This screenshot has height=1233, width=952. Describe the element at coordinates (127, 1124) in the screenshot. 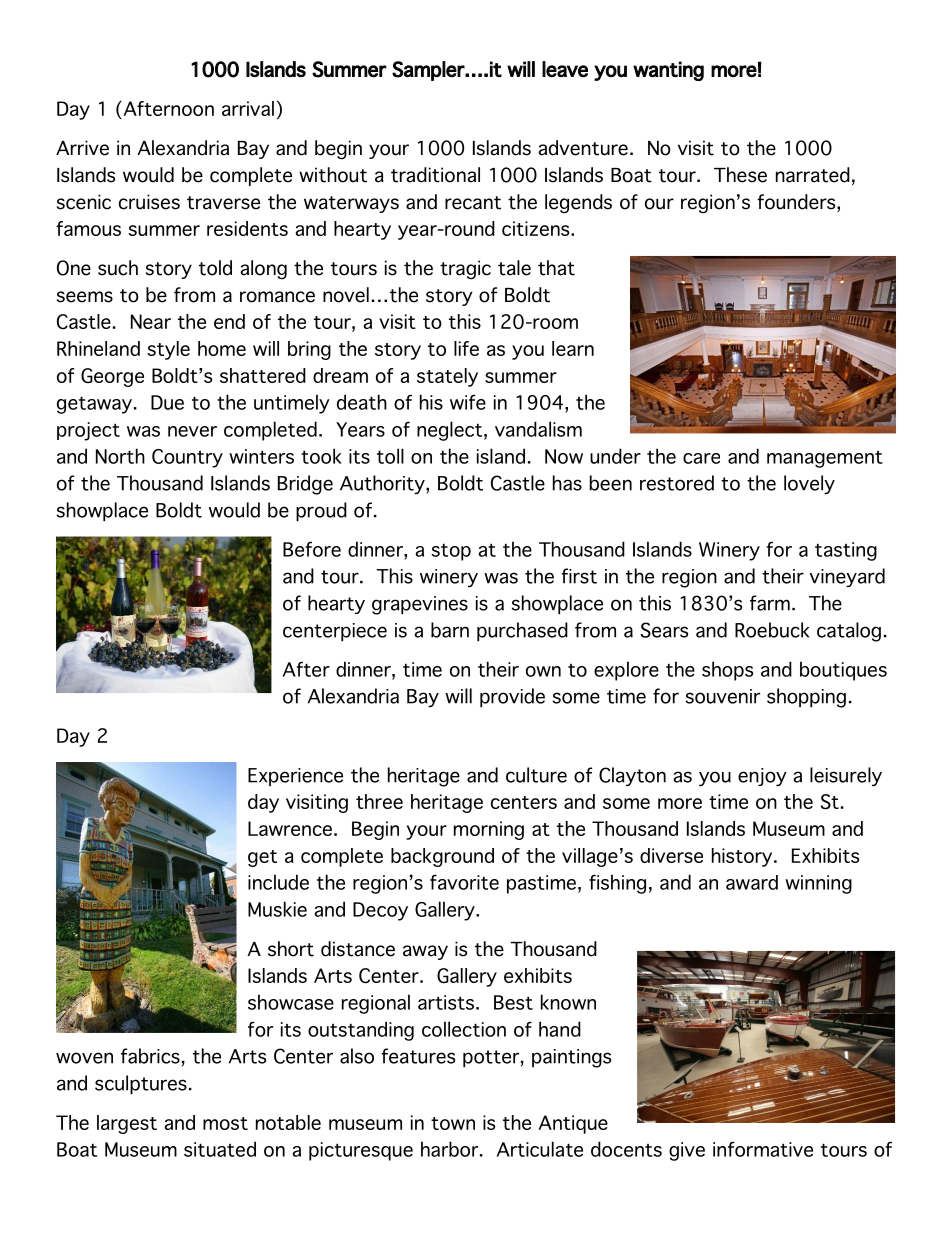

I see `largest` at that location.
